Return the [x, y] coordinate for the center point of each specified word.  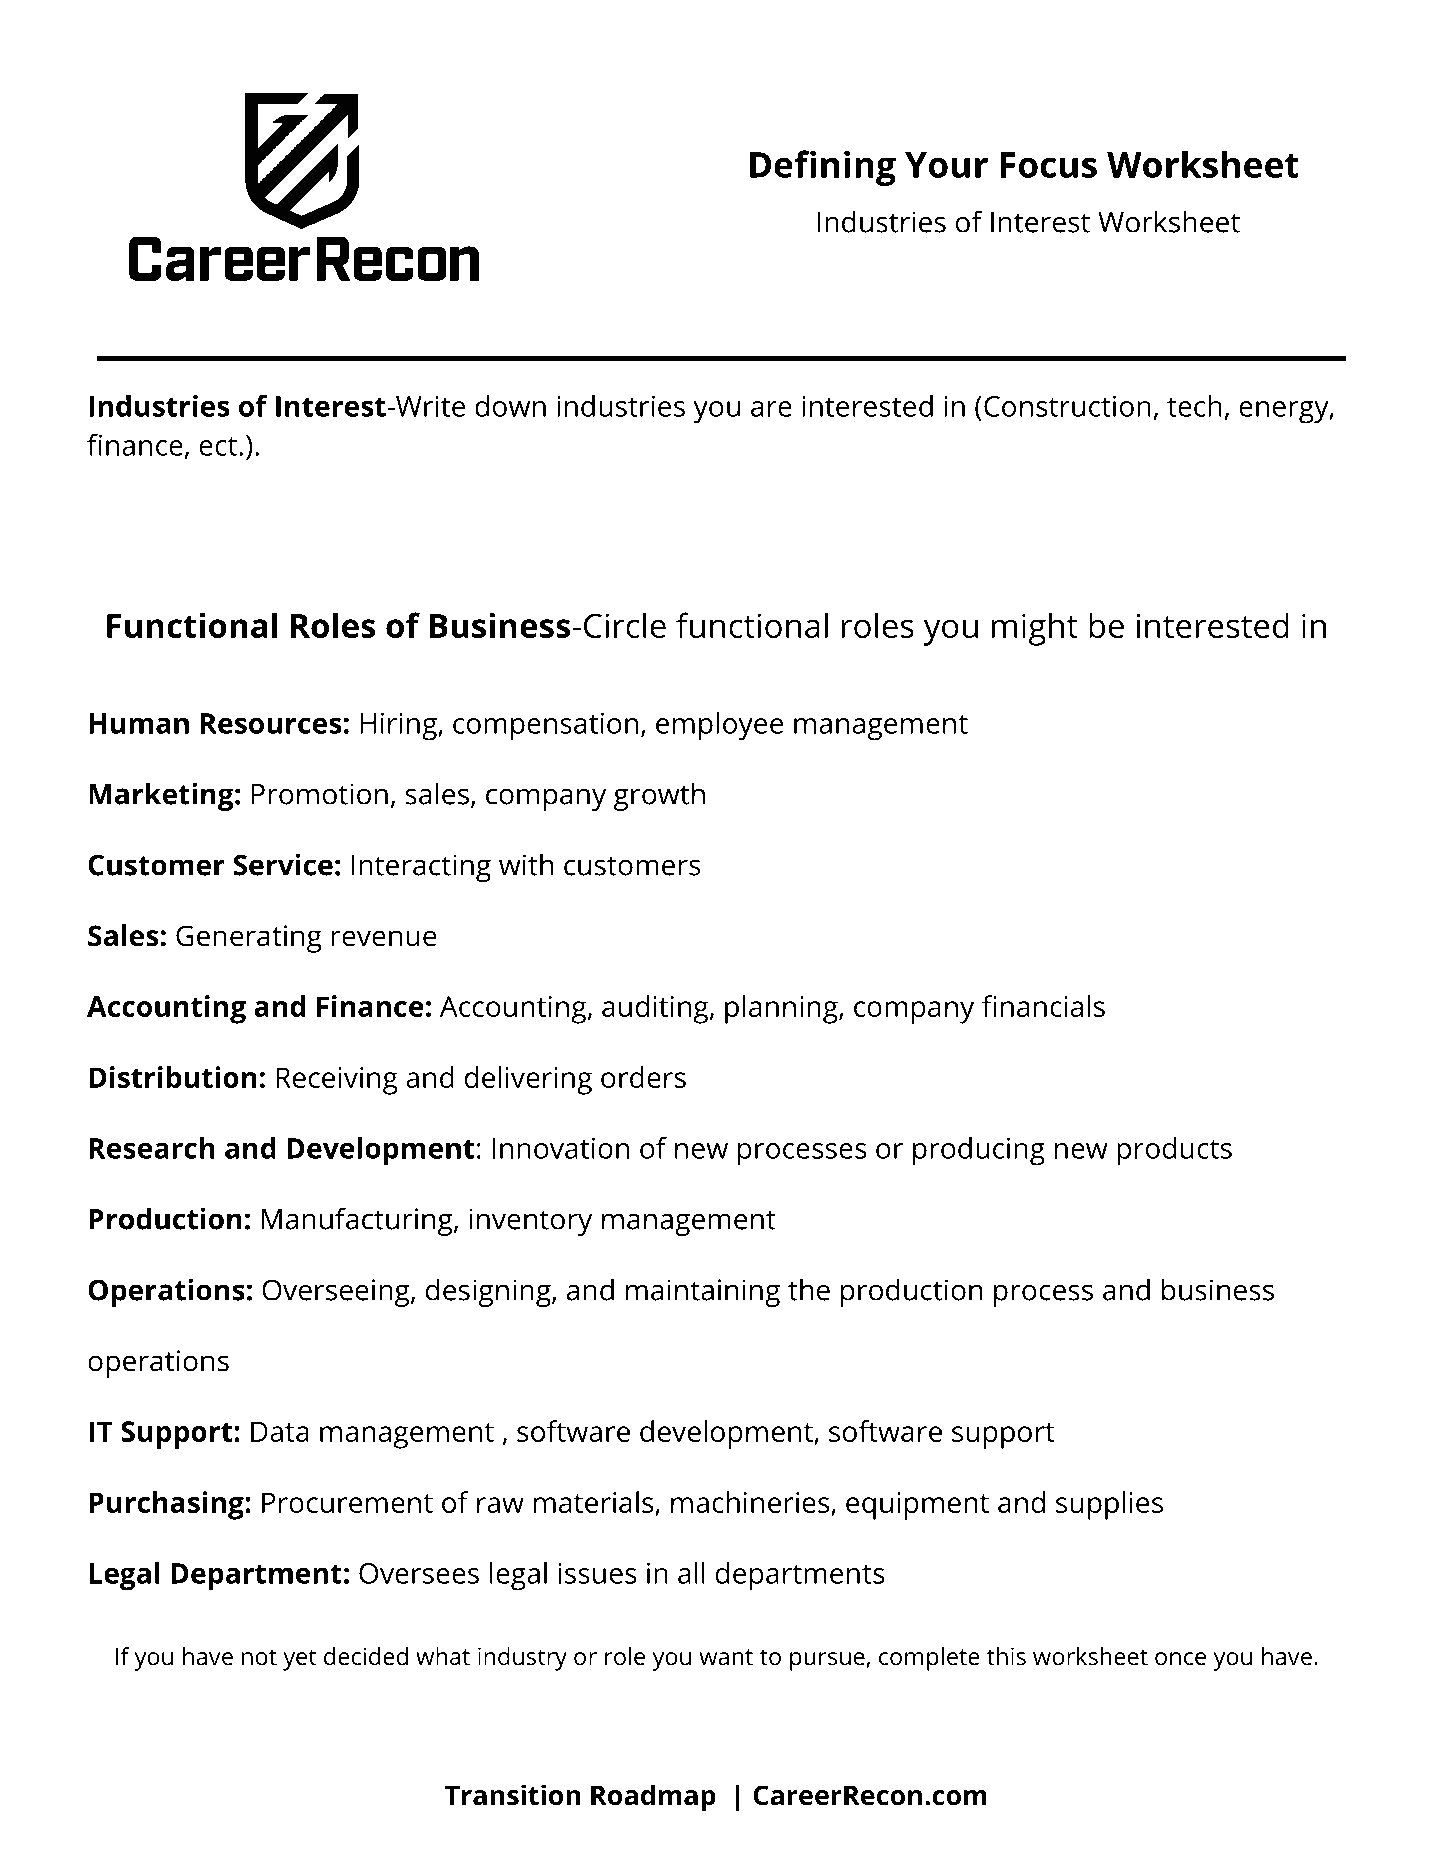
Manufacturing [358, 1221]
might [1035, 629]
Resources [271, 723]
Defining [823, 168]
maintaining [703, 1293]
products [1174, 1151]
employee [719, 726]
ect [218, 446]
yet [299, 1660]
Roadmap [653, 1798]
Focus [1049, 165]
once [1180, 1659]
